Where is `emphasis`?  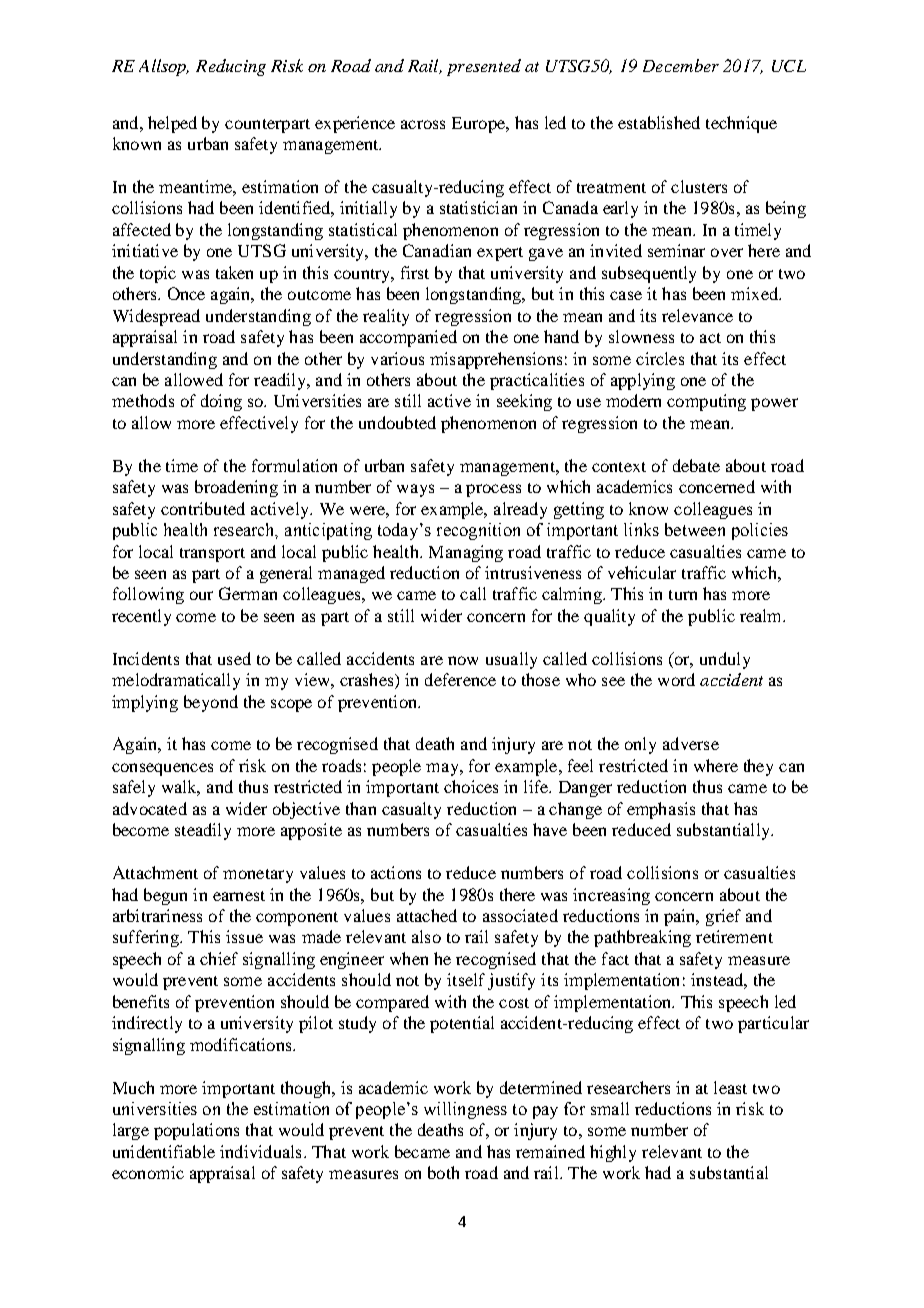
emphasis is located at coordinates (661, 810).
